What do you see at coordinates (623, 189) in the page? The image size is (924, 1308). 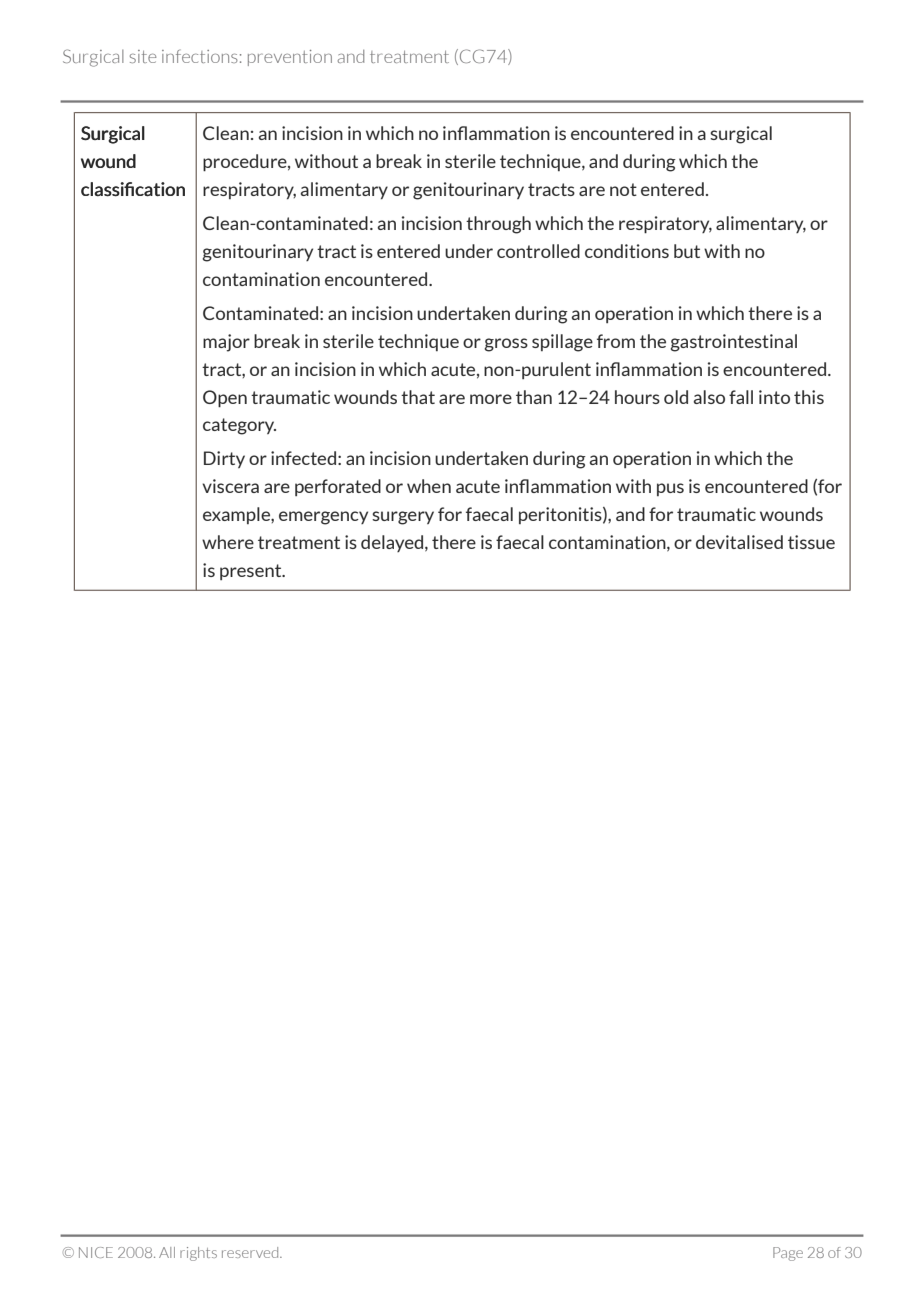 I see `not` at bounding box center [623, 189].
